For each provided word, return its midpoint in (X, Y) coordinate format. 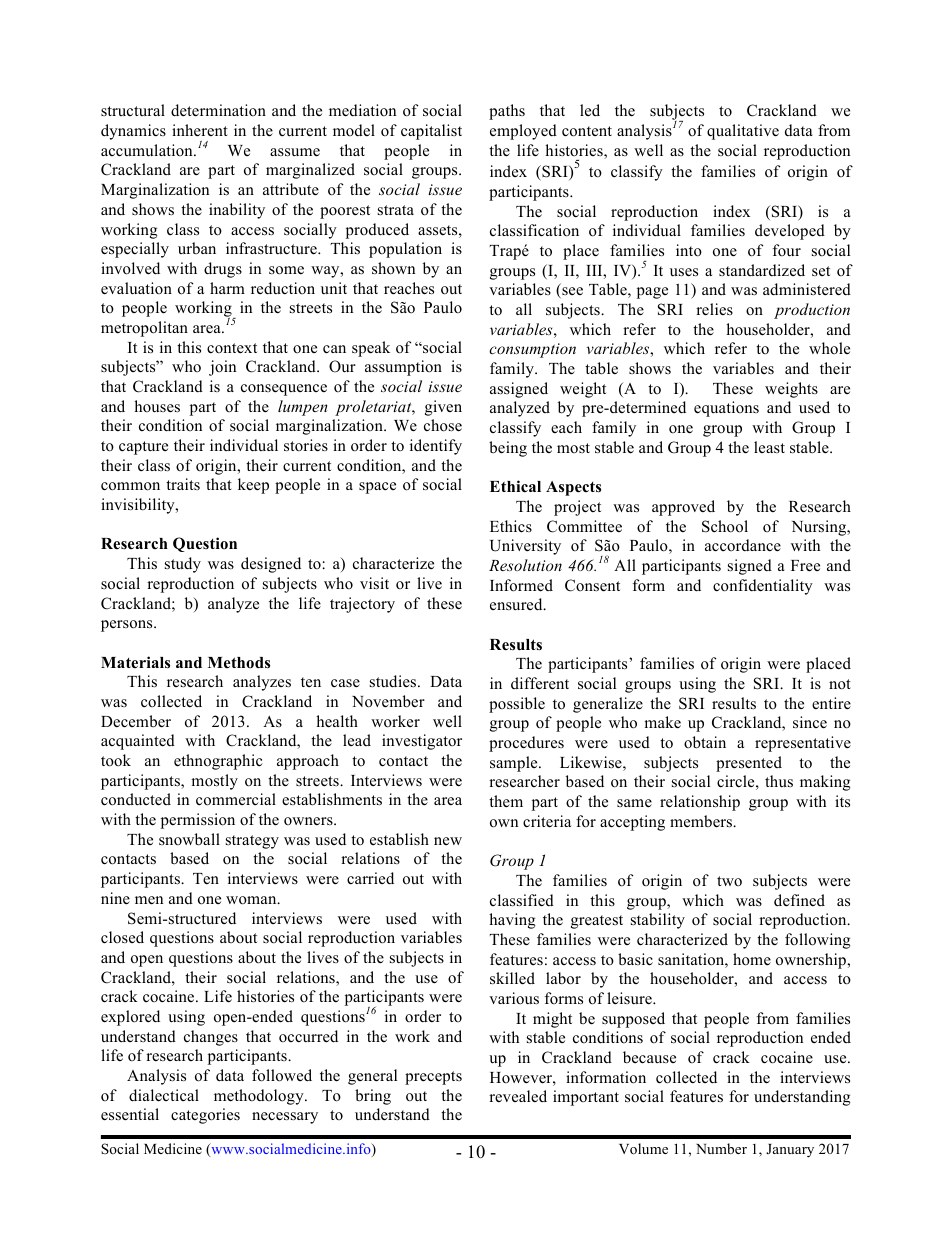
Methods (239, 663)
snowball (189, 839)
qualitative (743, 132)
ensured (517, 604)
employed (523, 132)
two (729, 881)
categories (205, 1116)
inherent (200, 130)
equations (726, 409)
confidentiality (763, 587)
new (448, 841)
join (222, 368)
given (443, 408)
